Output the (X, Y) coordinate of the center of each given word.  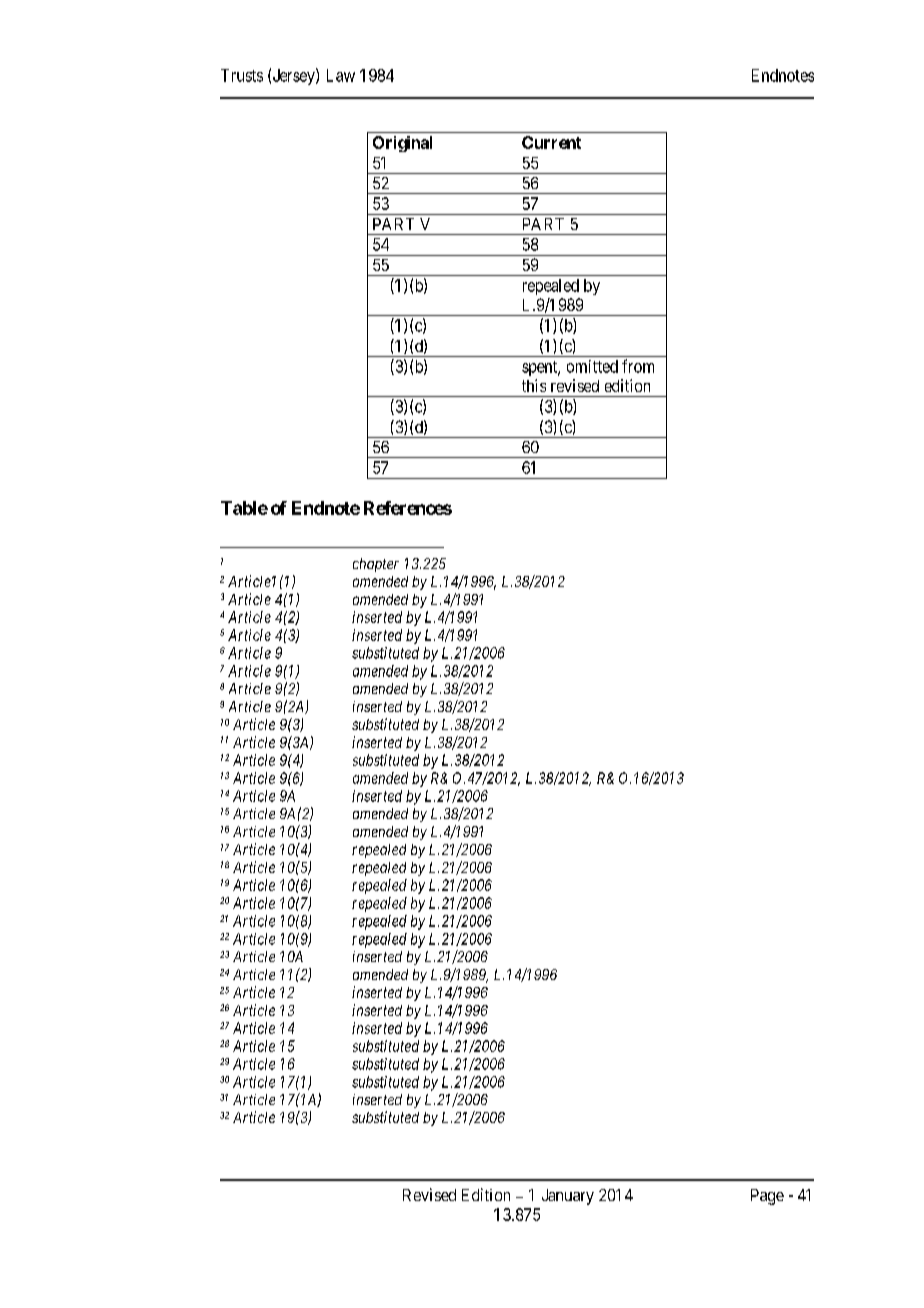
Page (767, 1197)
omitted (592, 366)
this (534, 385)
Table (244, 508)
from (638, 366)
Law (341, 75)
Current (551, 142)
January (568, 1197)
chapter (376, 565)
